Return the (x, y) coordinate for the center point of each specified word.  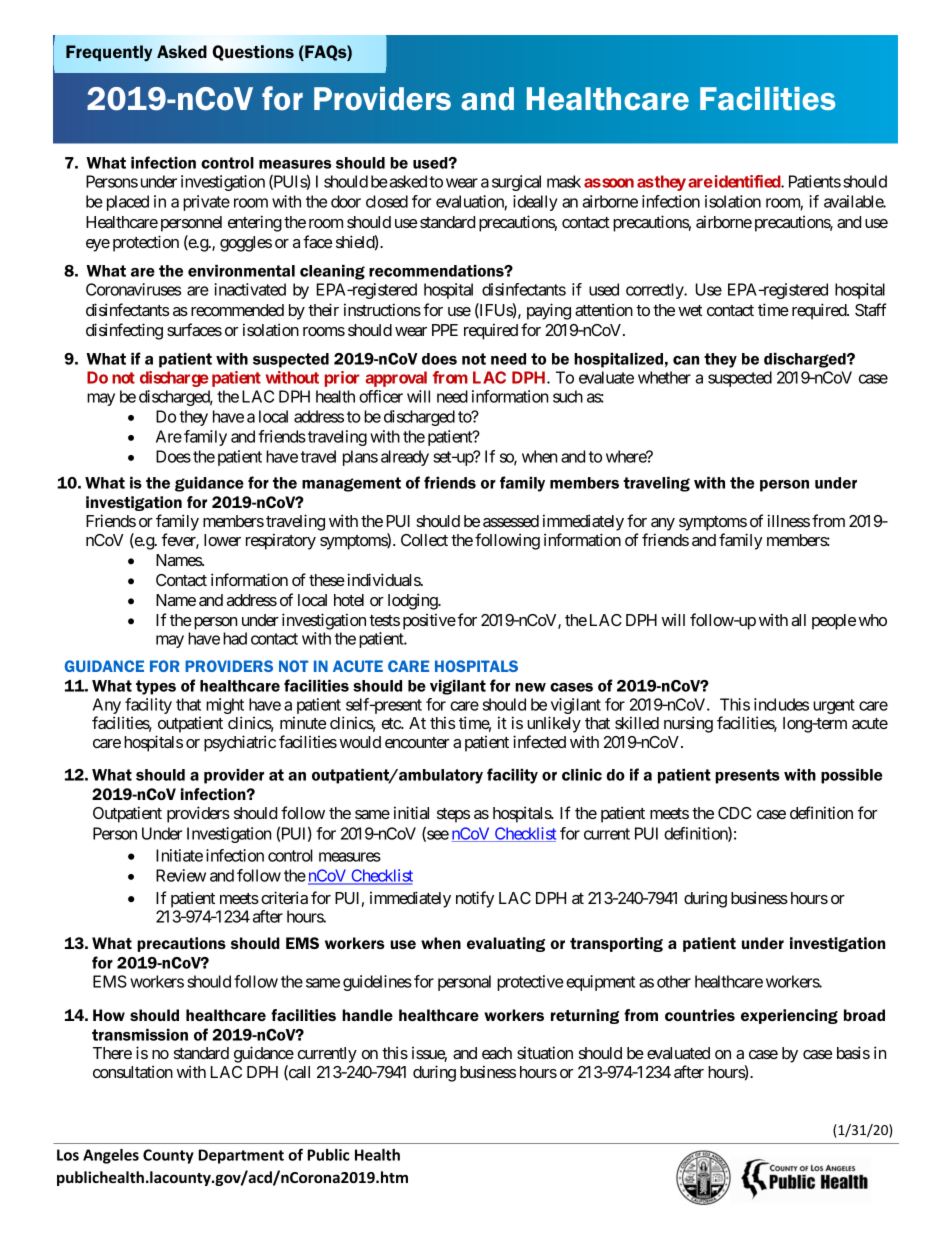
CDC (735, 813)
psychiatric (240, 743)
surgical (516, 183)
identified (747, 181)
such (568, 396)
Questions (253, 53)
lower (222, 540)
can (686, 360)
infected (539, 741)
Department (241, 1156)
